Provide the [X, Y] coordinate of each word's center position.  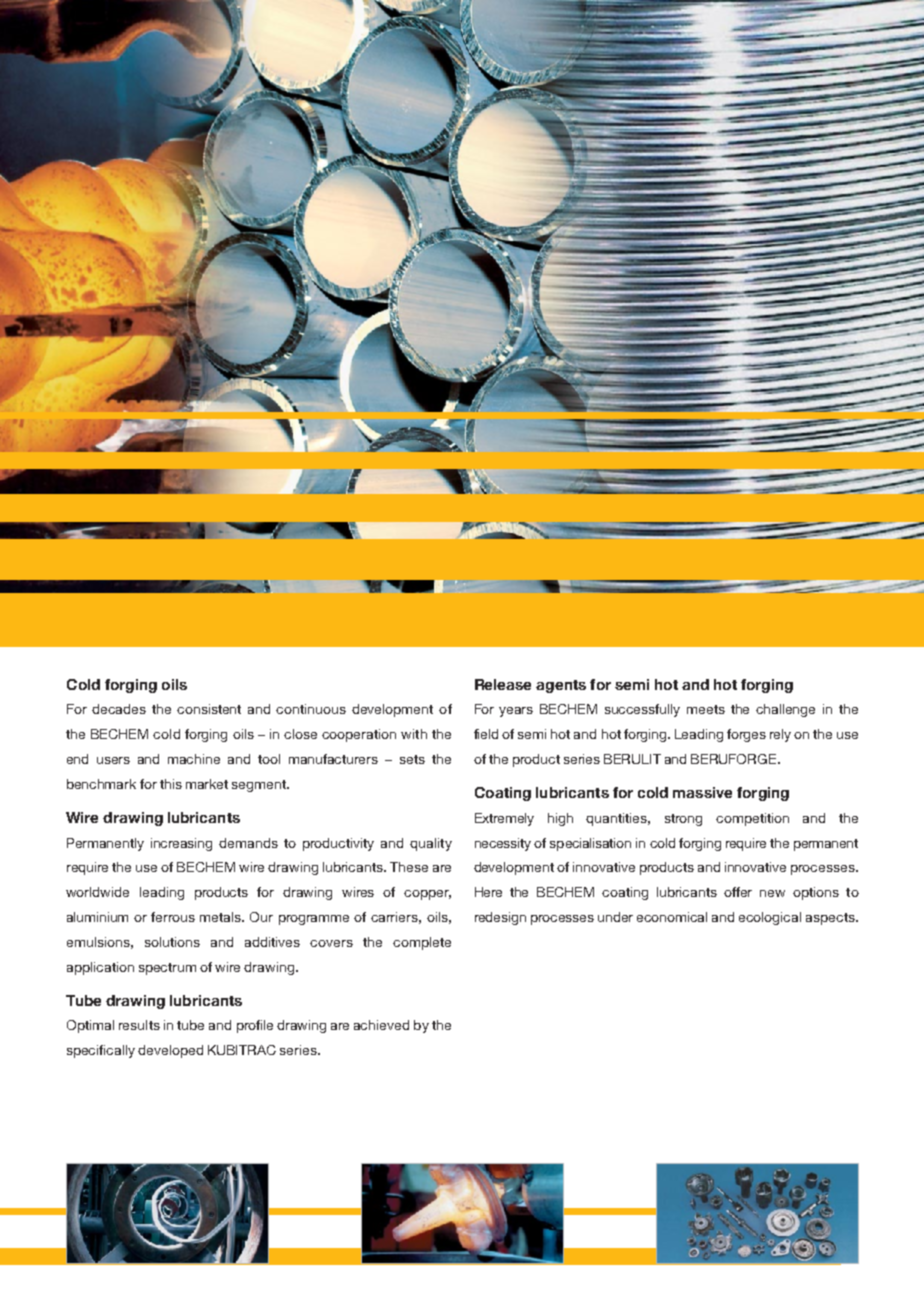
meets [706, 709]
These [409, 867]
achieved [381, 1025]
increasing [181, 844]
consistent [209, 709]
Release [503, 684]
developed [170, 1051]
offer [738, 892]
